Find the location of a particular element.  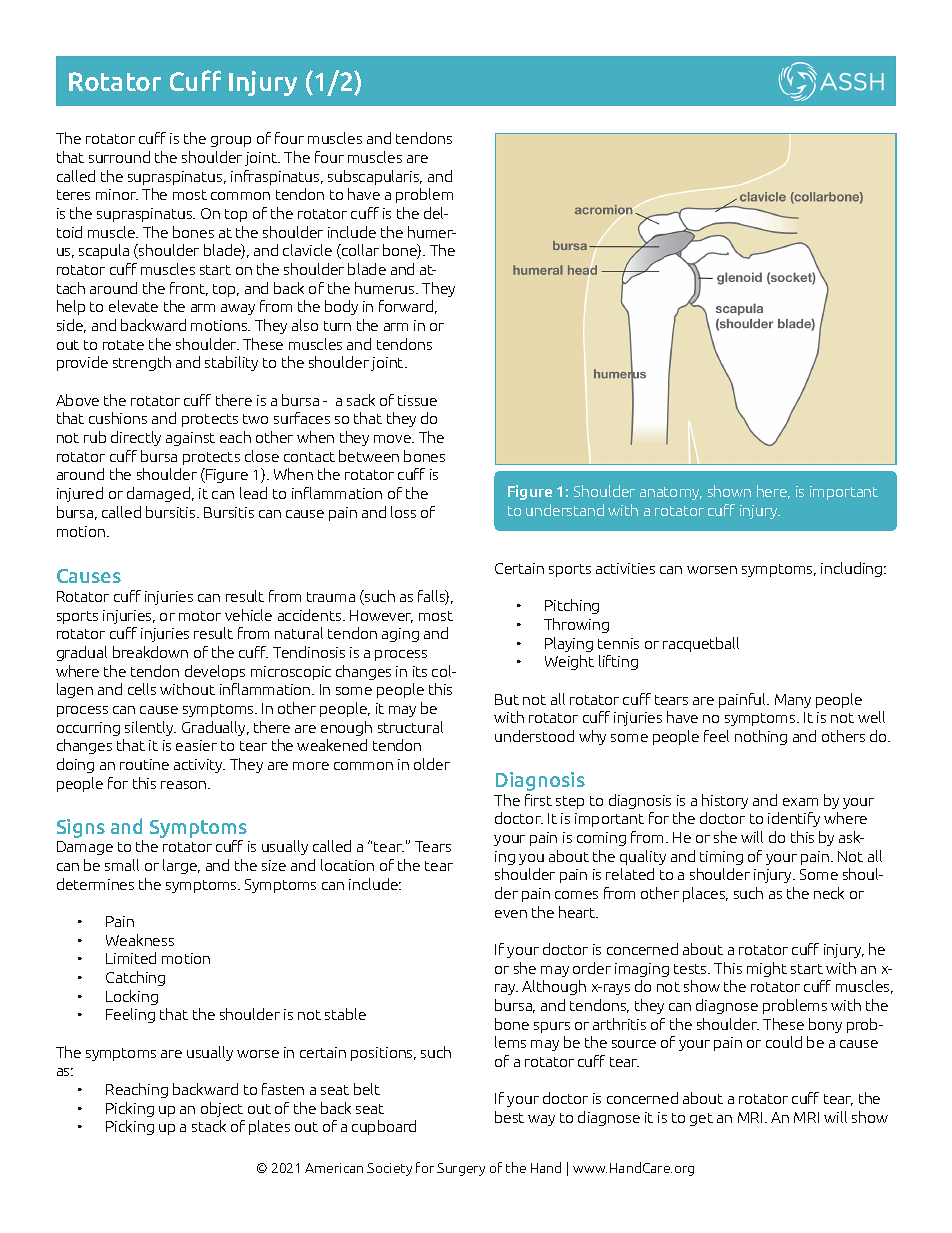

surround is located at coordinates (119, 157).
